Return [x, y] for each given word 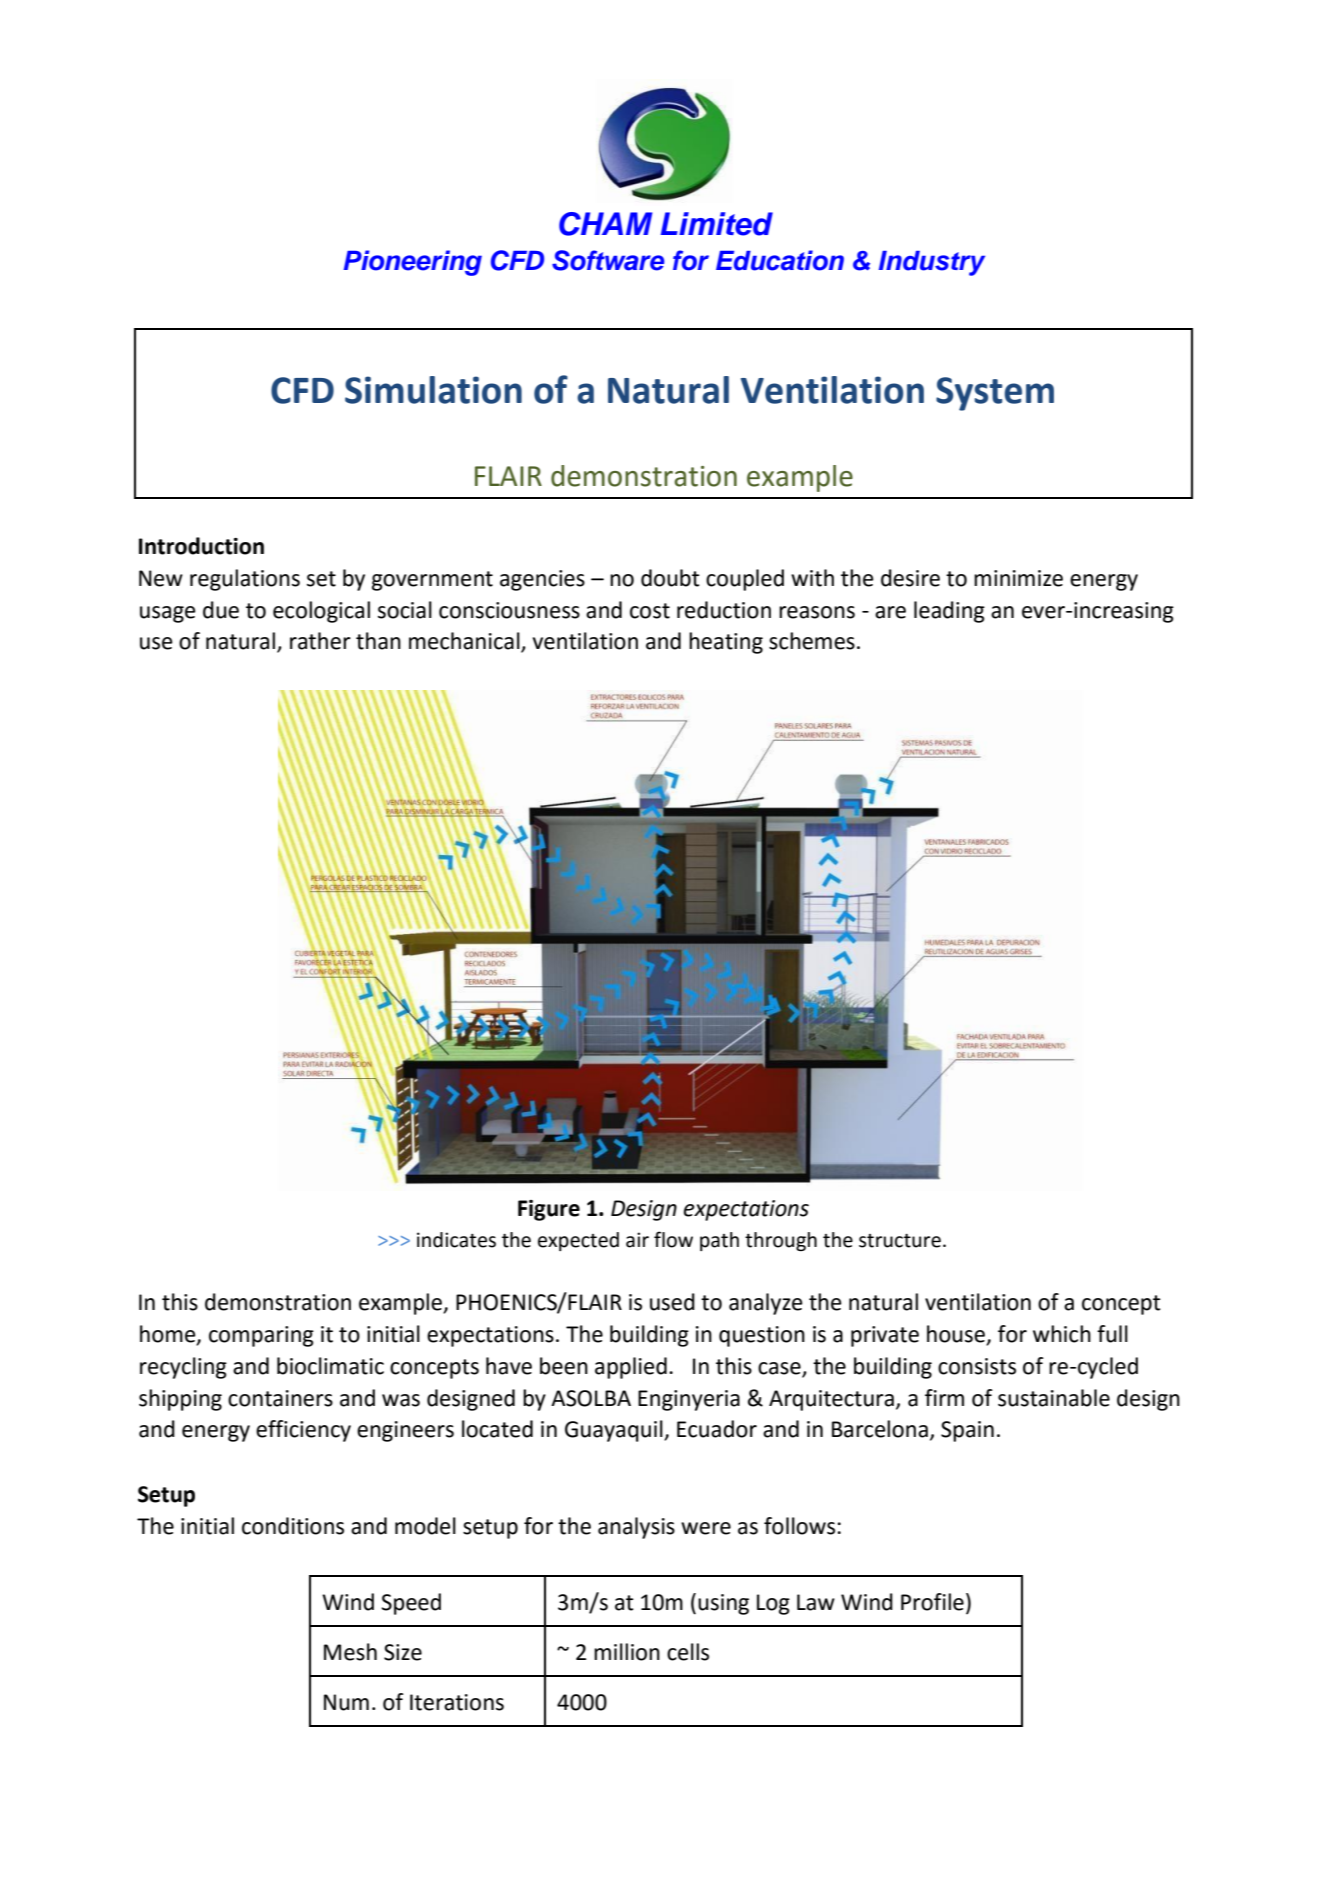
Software [608, 260]
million [627, 1652]
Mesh [350, 1652]
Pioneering [412, 263]
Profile [932, 1602]
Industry [932, 263]
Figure [549, 1210]
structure [900, 1241]
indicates [456, 1240]
